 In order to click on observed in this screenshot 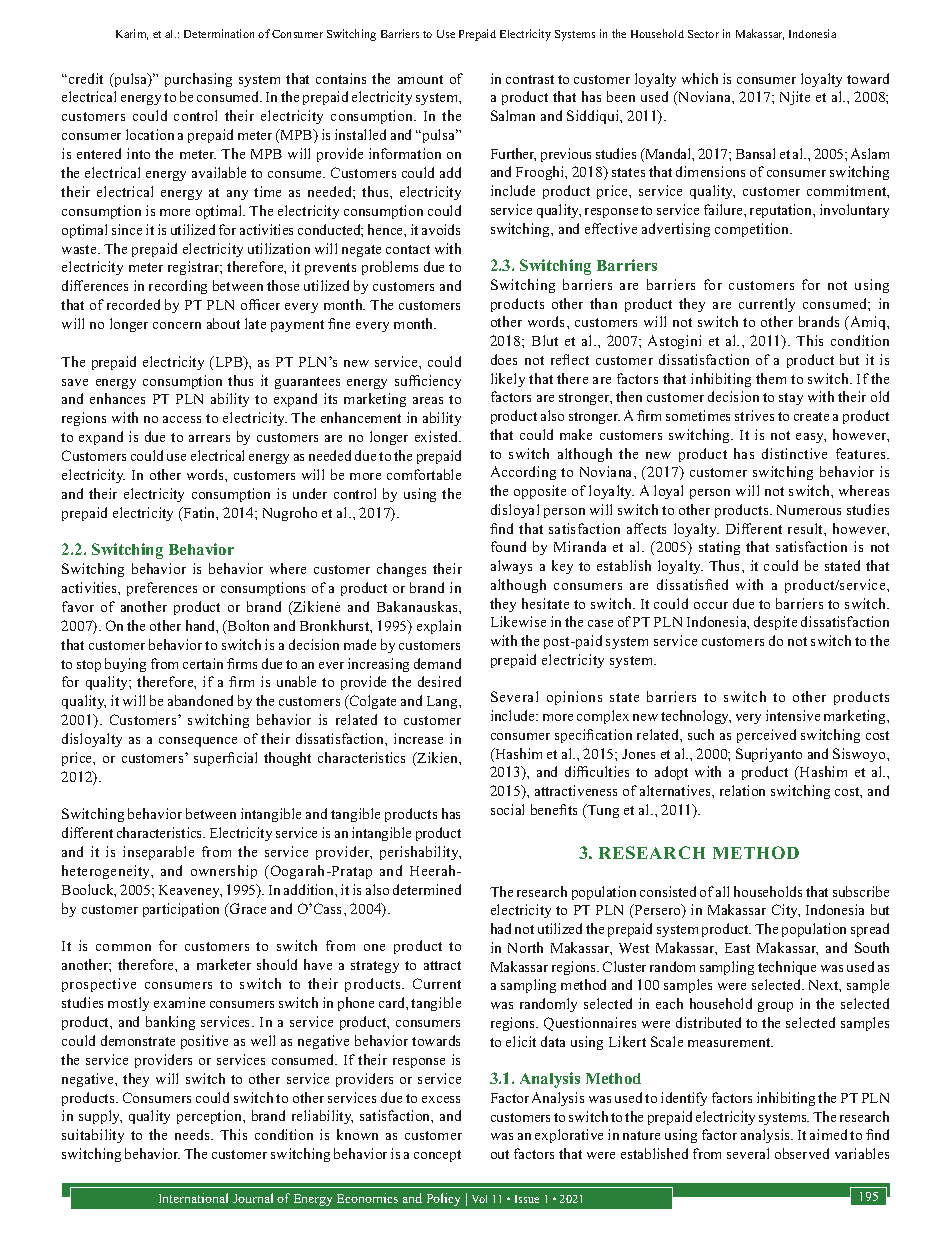, I will do `click(802, 1153)`.
